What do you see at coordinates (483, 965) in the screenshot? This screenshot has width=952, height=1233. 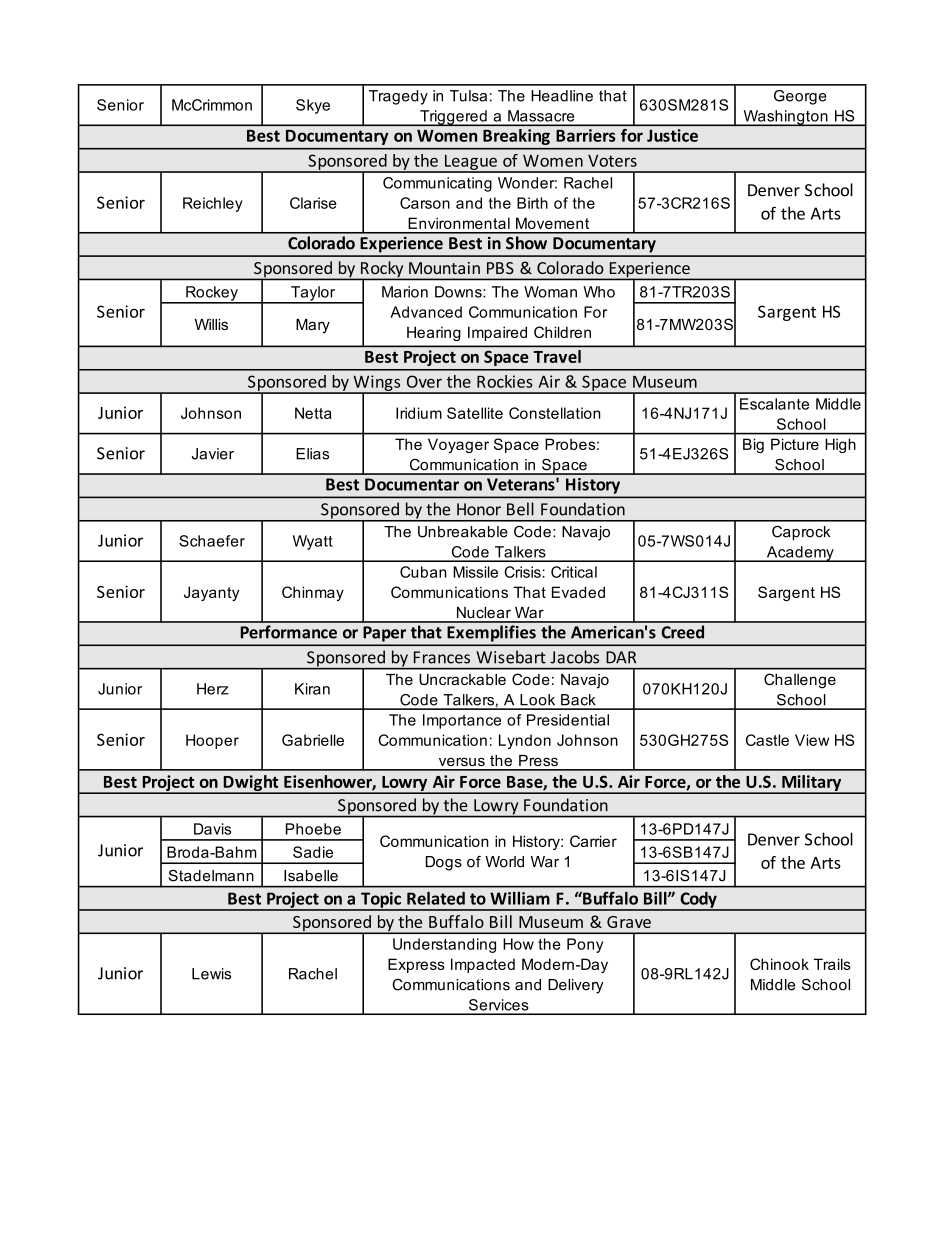 I see `Impacted` at bounding box center [483, 965].
